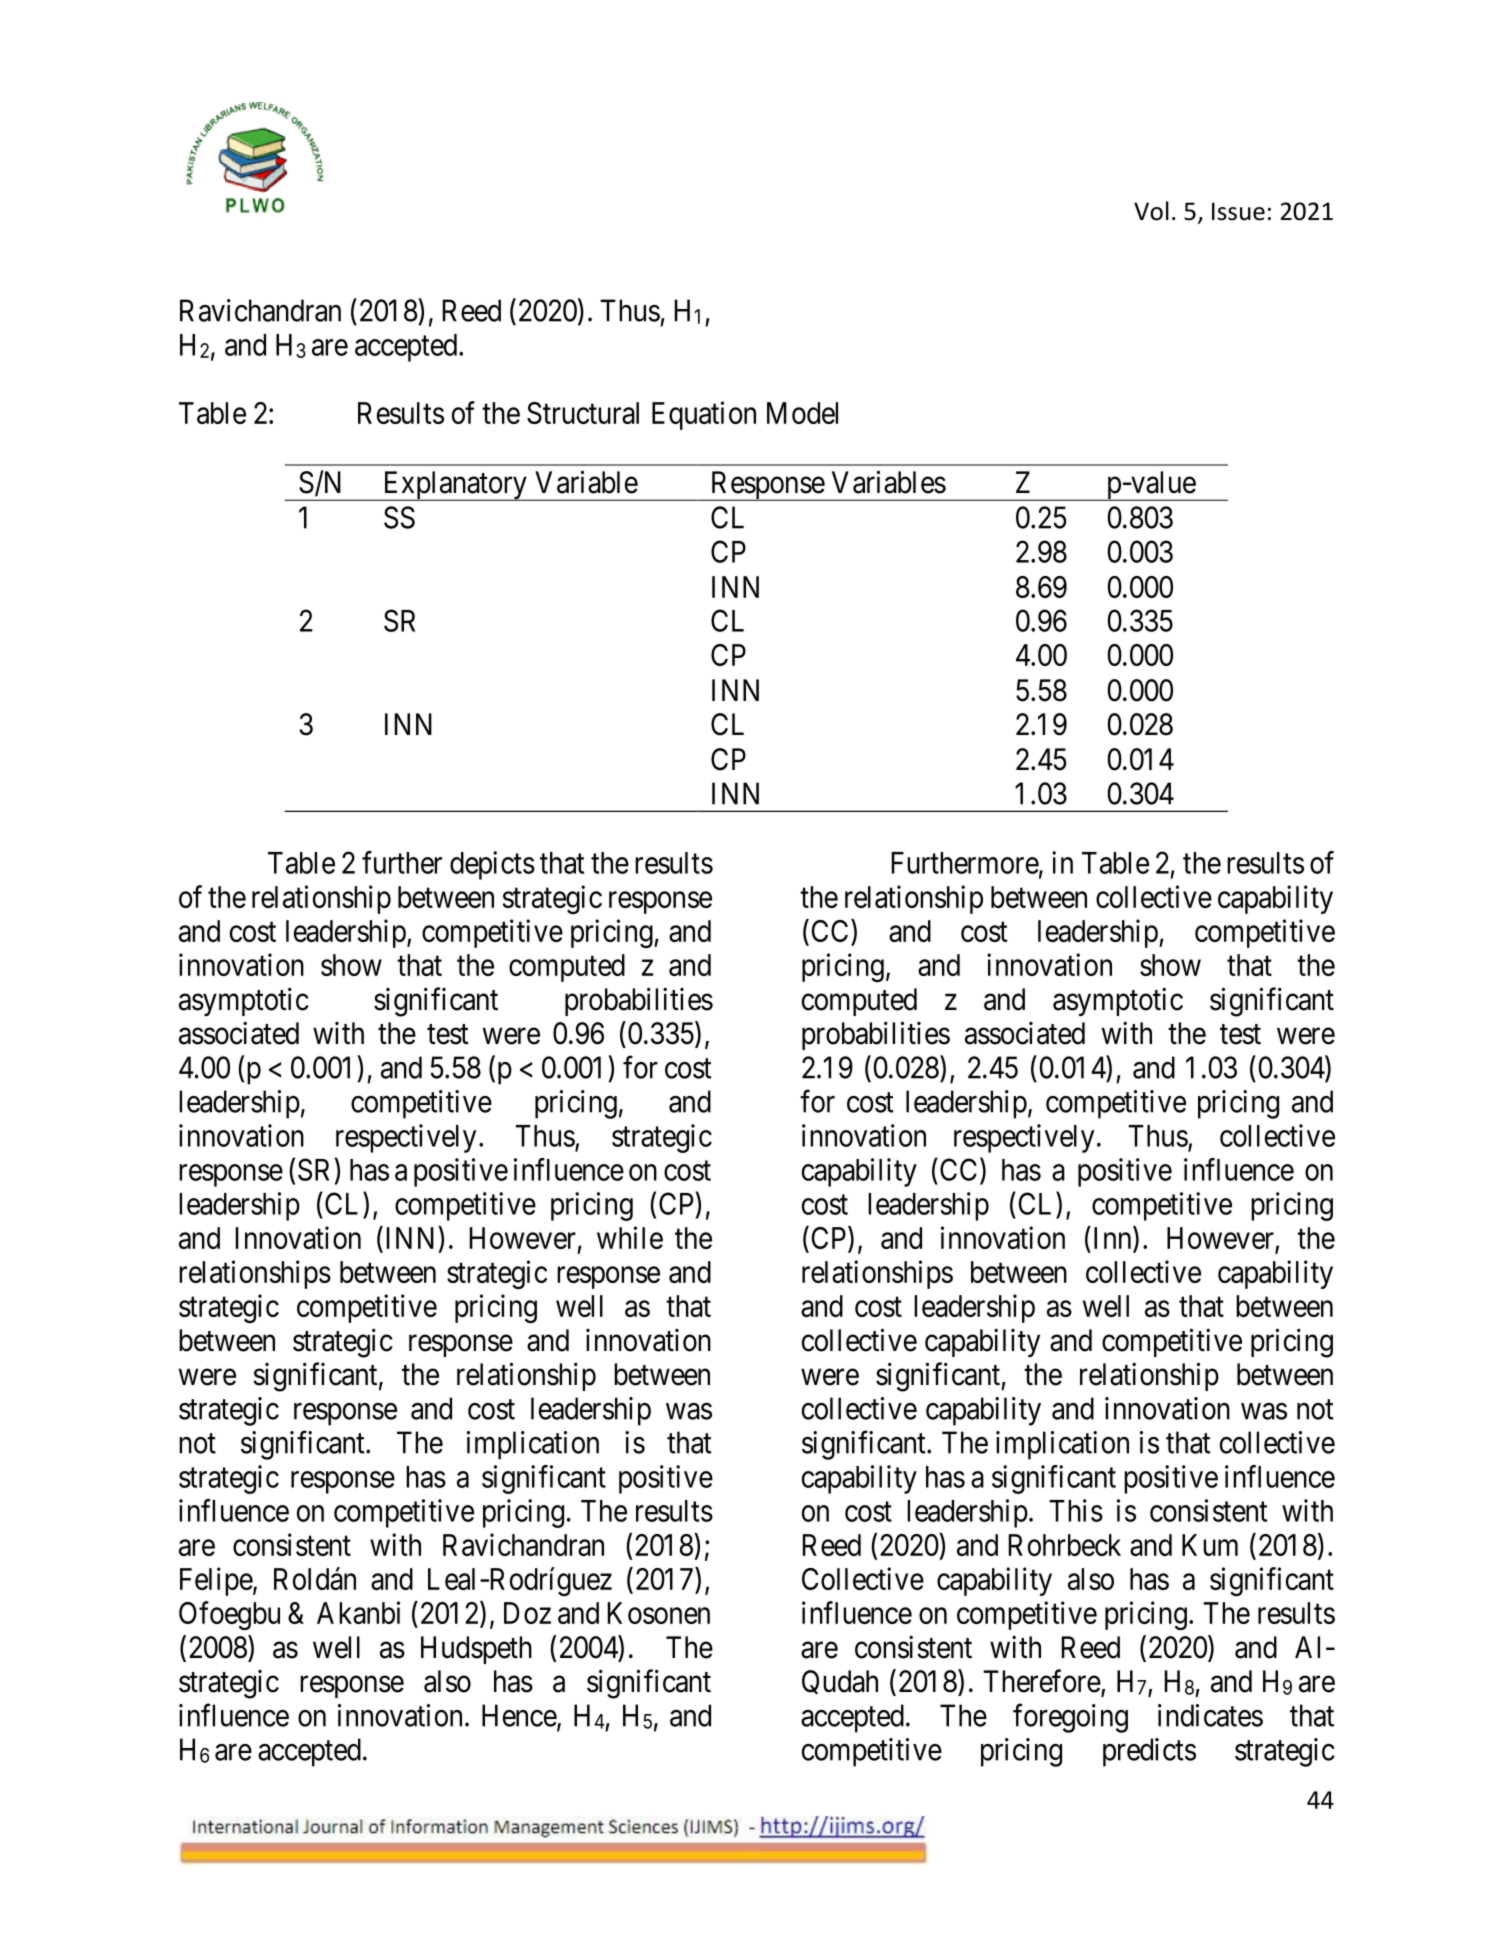  Describe the element at coordinates (630, 1237) in the image. I see `while` at that location.
